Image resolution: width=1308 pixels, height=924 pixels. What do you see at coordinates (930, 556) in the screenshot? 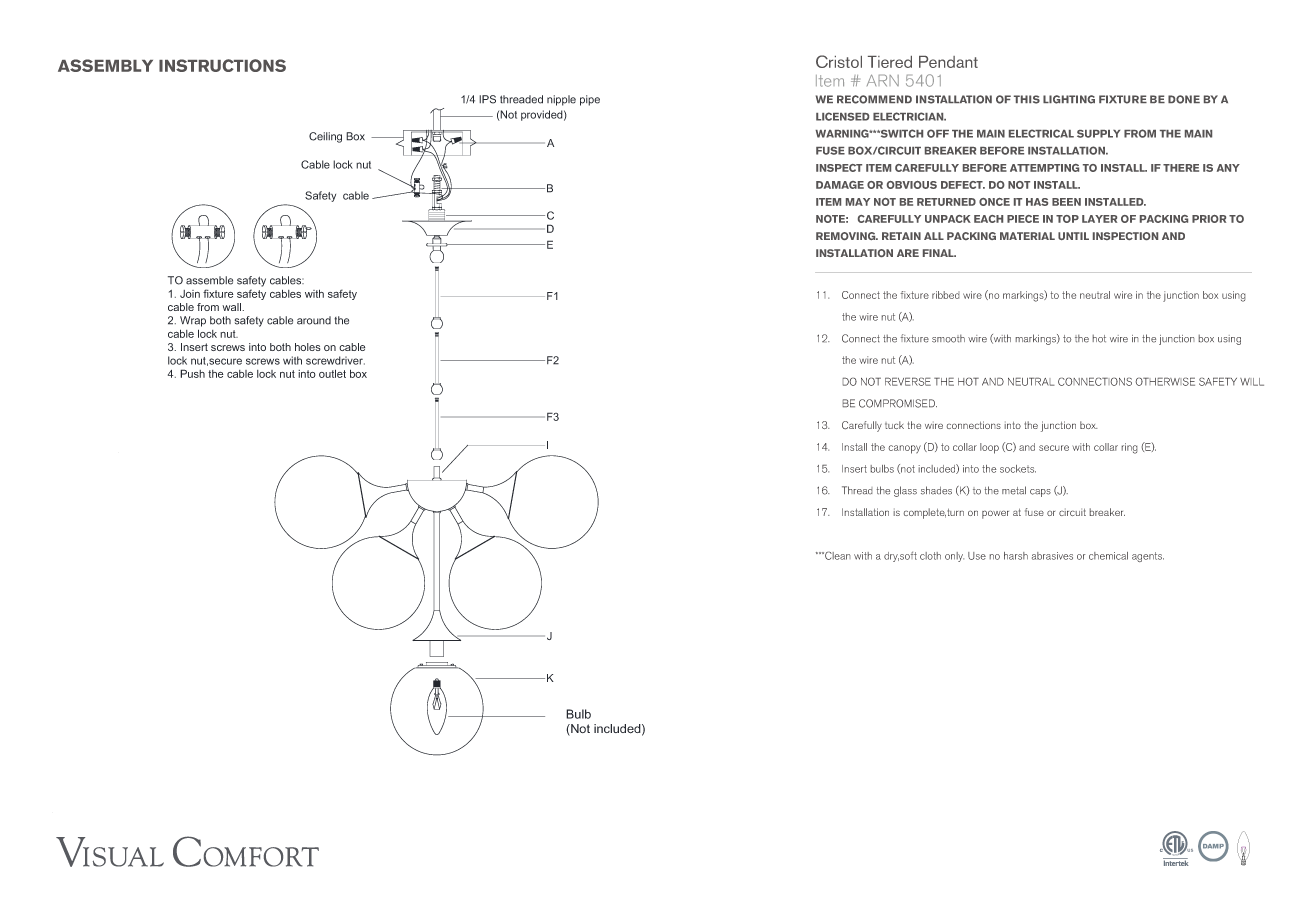
I see `cloth` at bounding box center [930, 556].
